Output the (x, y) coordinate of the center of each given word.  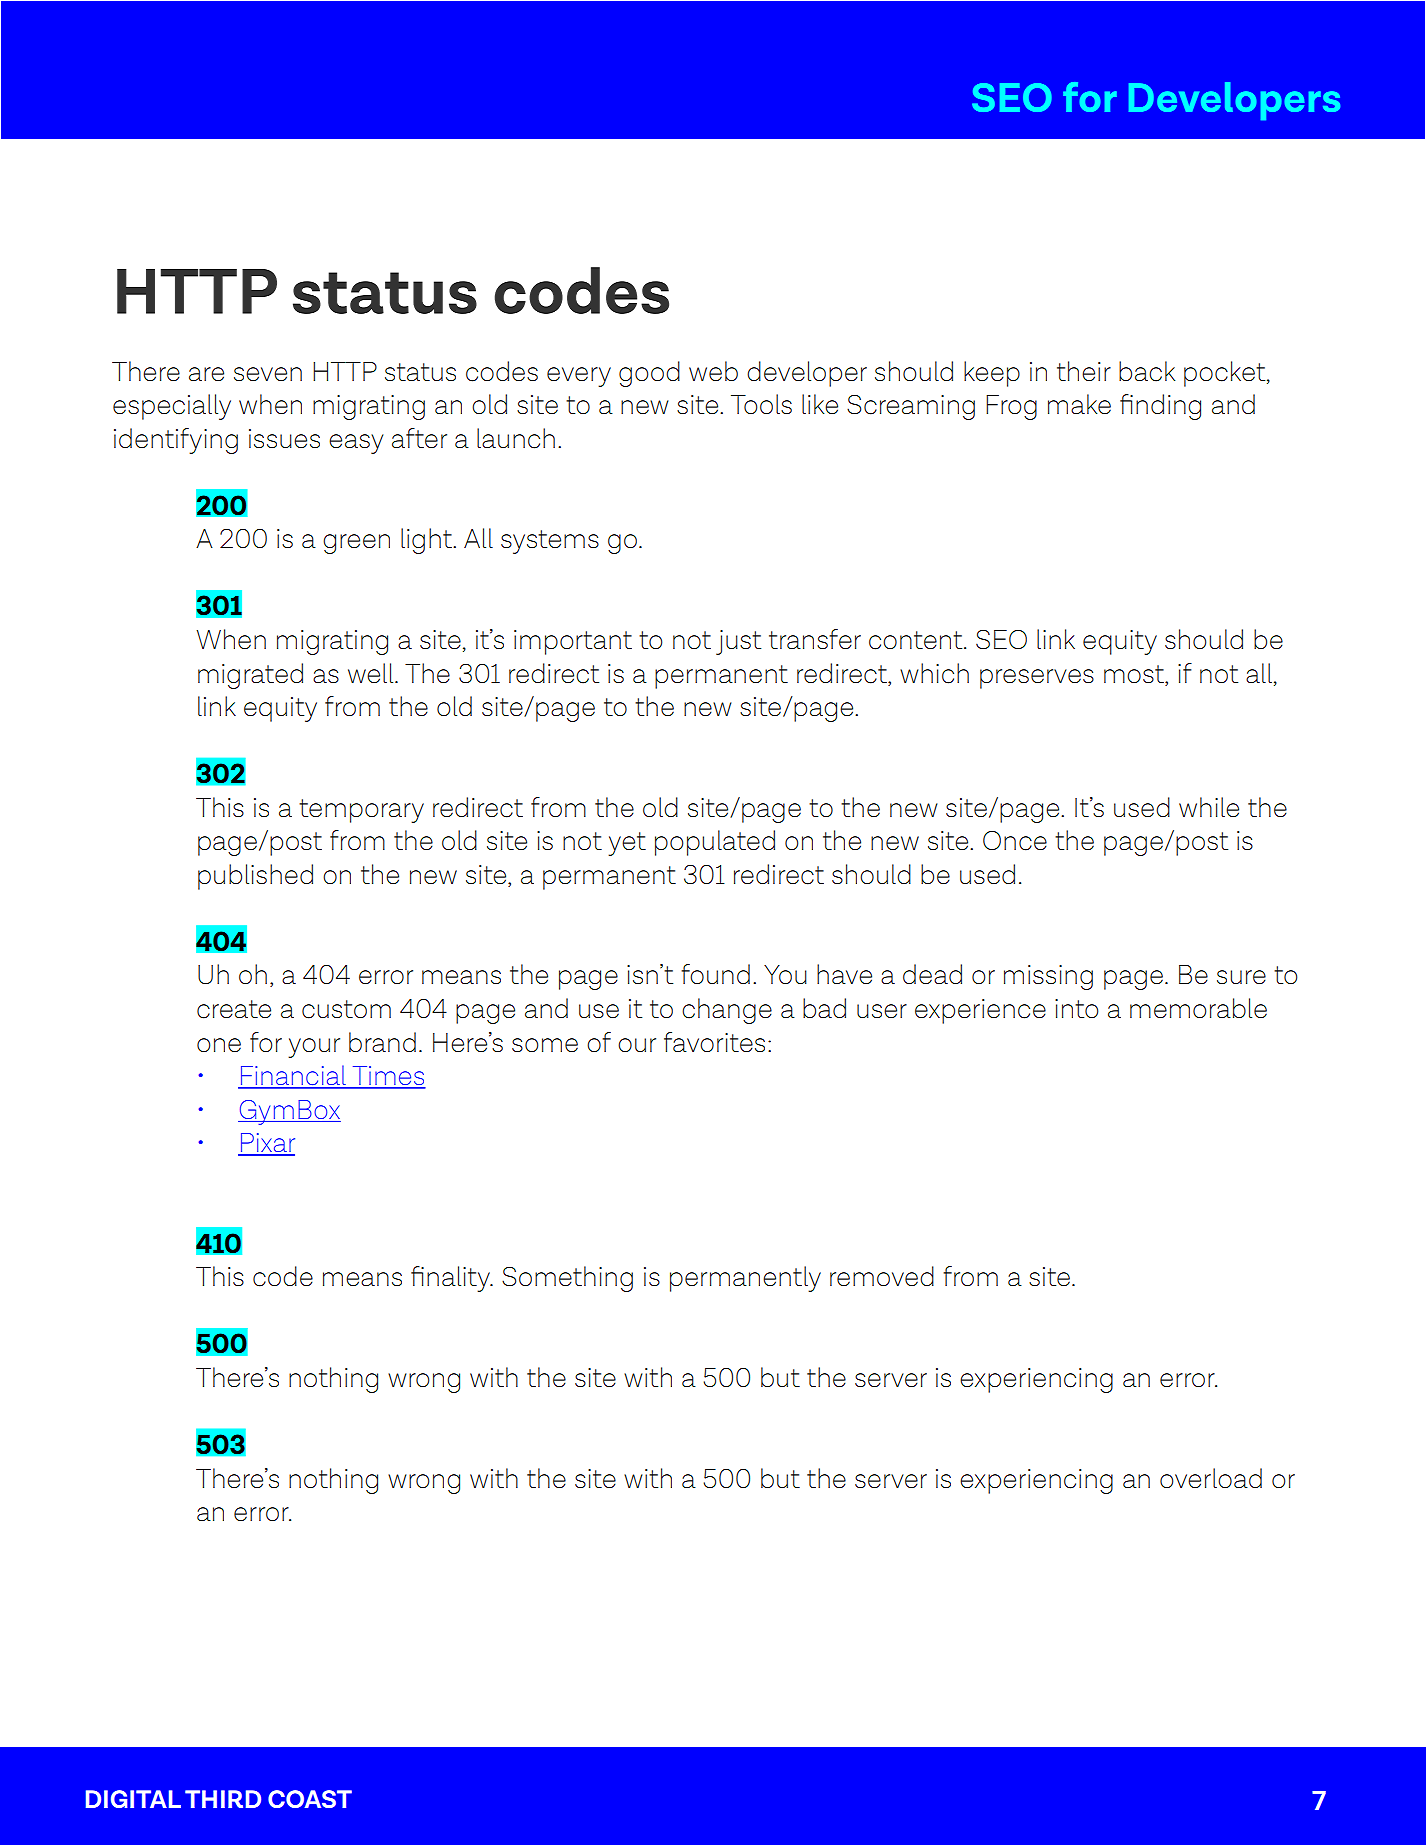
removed (882, 1276)
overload (1211, 1478)
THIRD (223, 1799)
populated (715, 843)
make (1079, 404)
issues (284, 438)
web (713, 371)
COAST (310, 1799)
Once (1015, 841)
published (255, 877)
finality (451, 1279)
